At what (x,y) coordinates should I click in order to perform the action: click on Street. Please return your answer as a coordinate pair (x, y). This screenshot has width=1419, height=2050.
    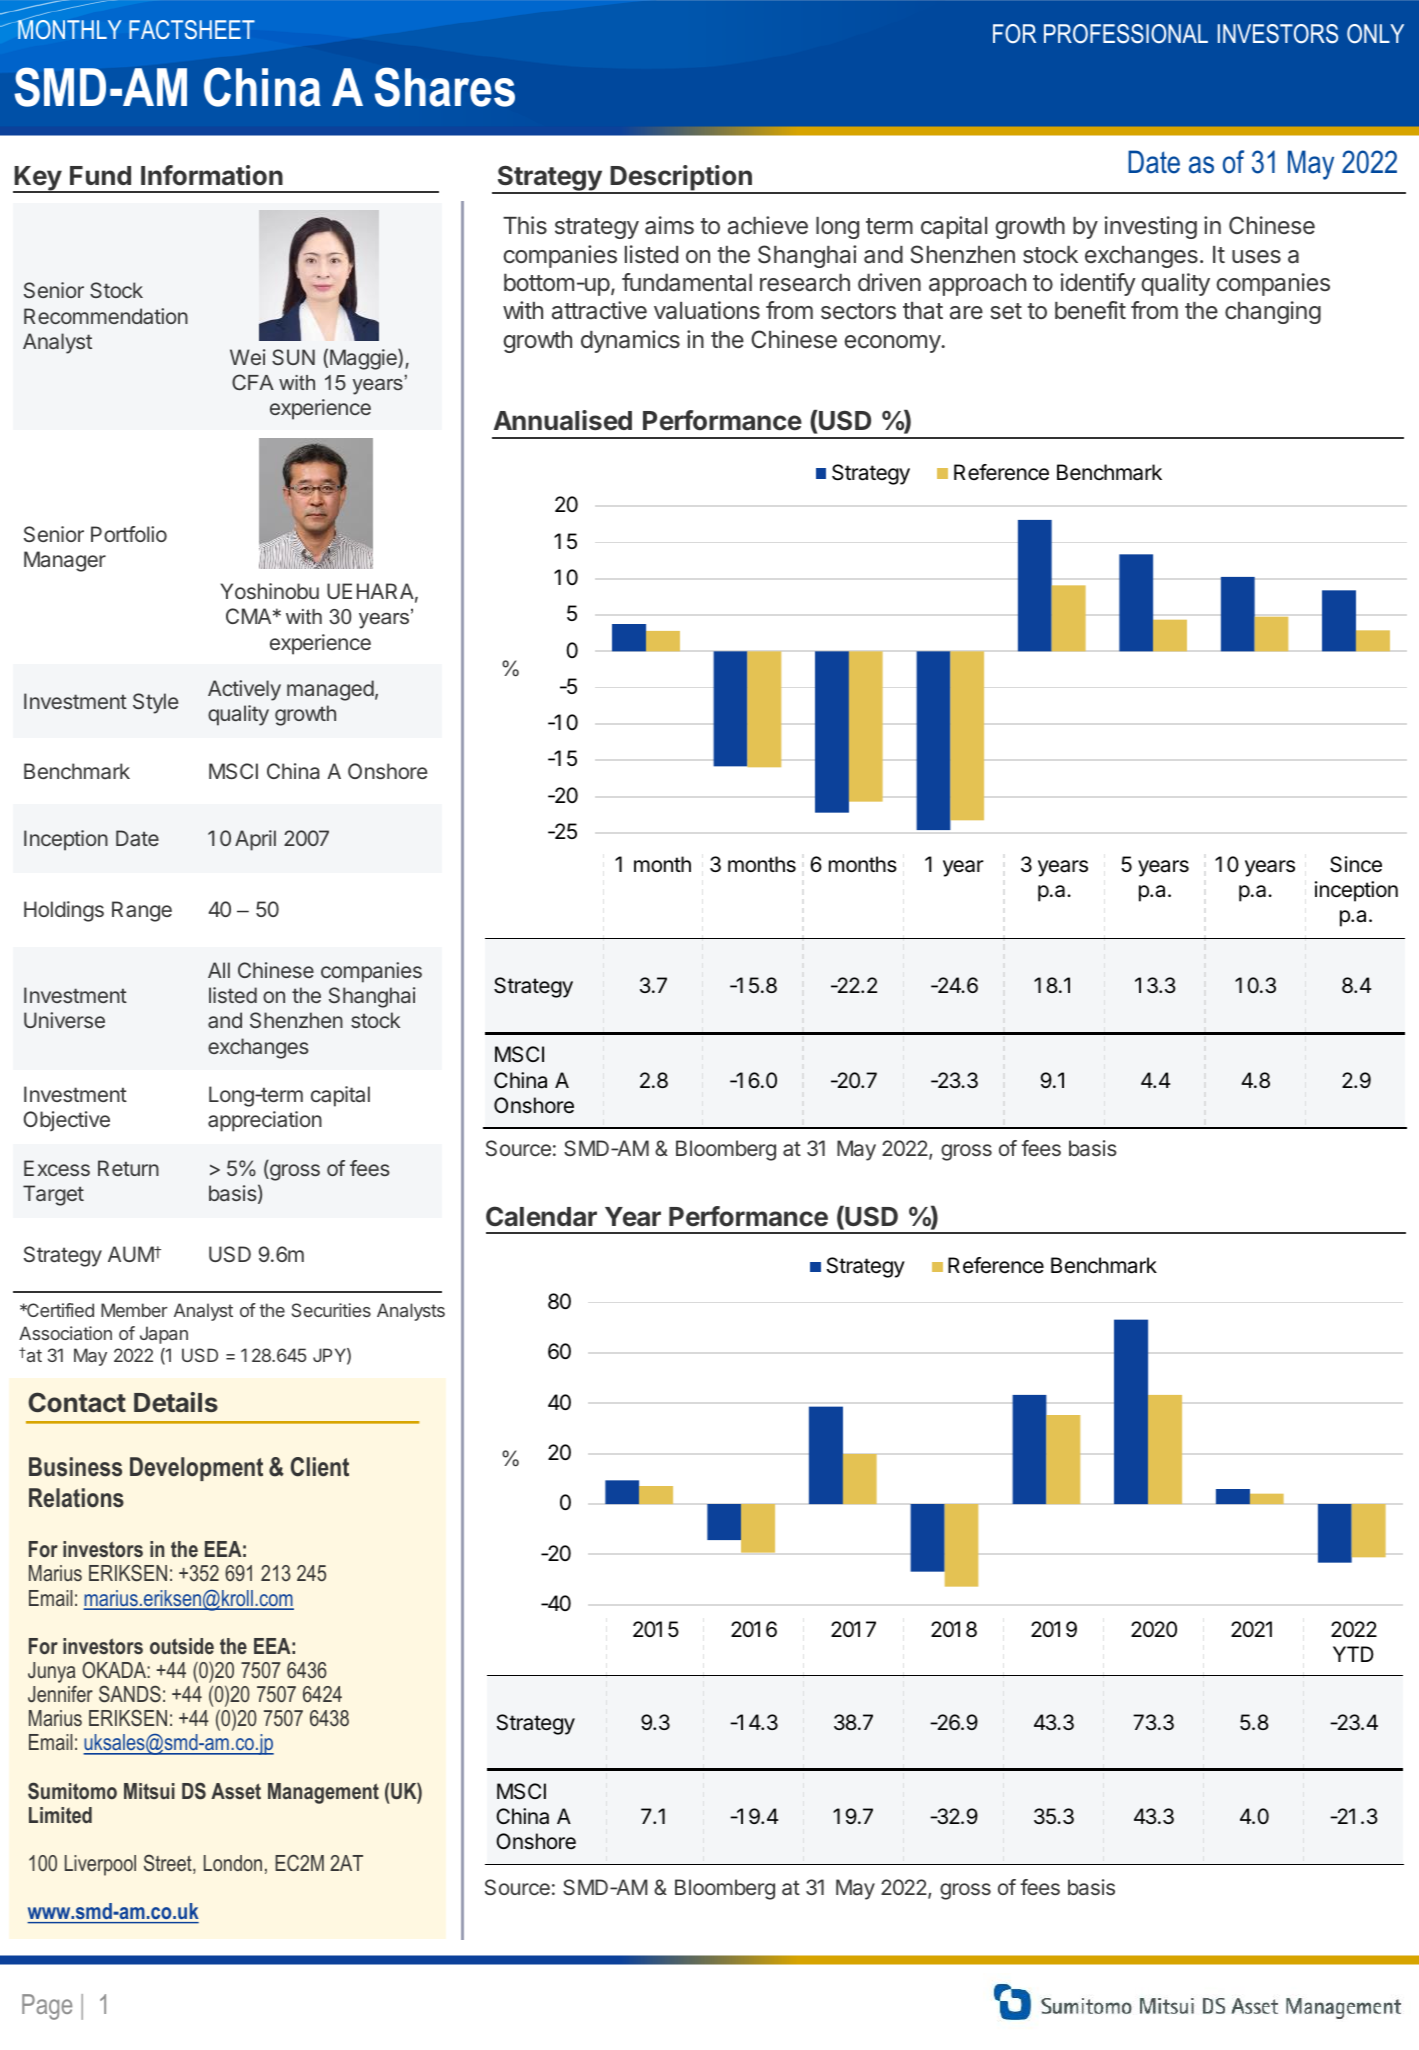
    Looking at the image, I should click on (169, 1864).
